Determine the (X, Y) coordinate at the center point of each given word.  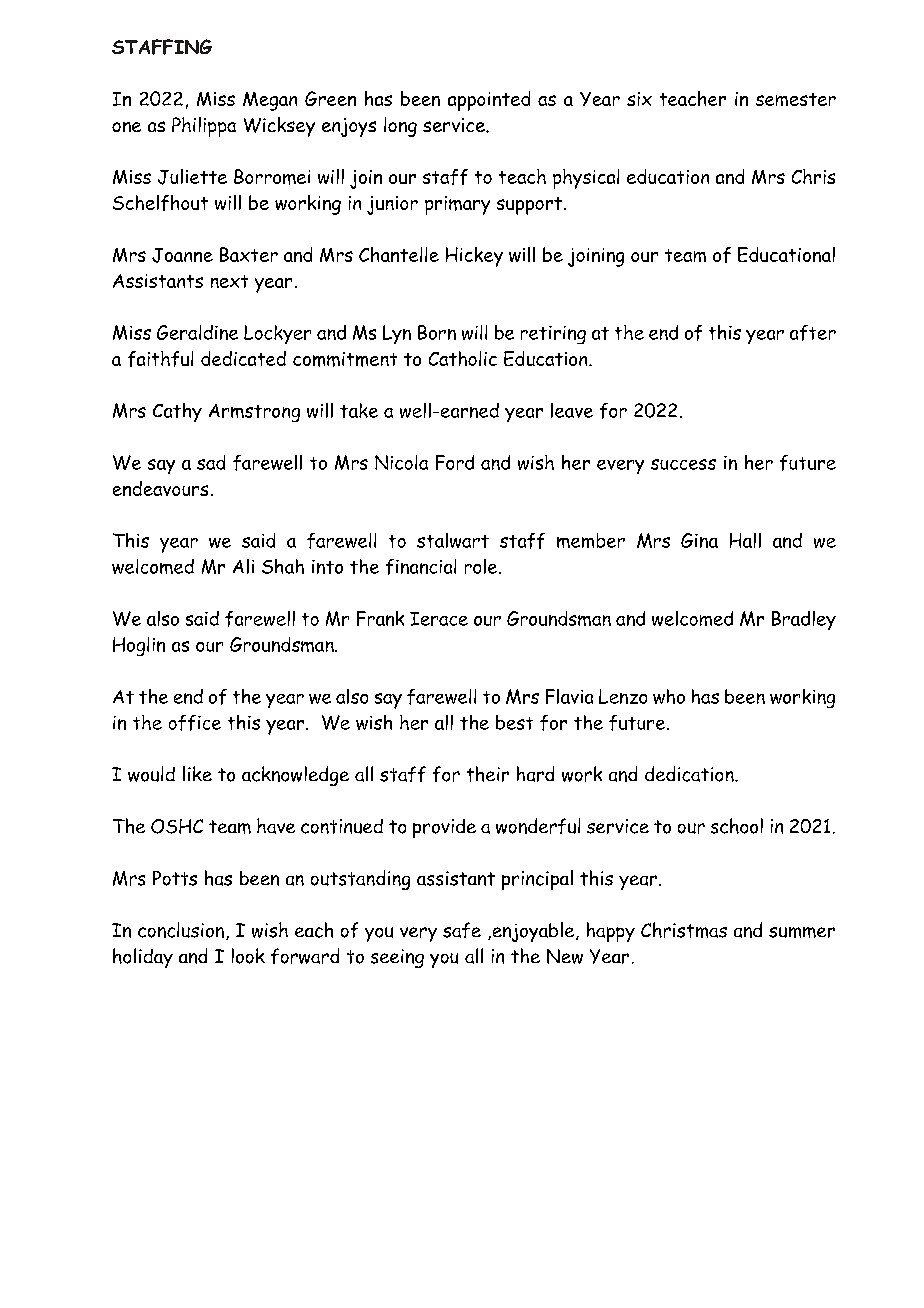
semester (796, 99)
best (514, 722)
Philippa (204, 127)
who (669, 696)
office (195, 723)
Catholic (463, 358)
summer (802, 932)
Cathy (177, 412)
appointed (489, 101)
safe (462, 930)
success (683, 464)
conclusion (181, 930)
